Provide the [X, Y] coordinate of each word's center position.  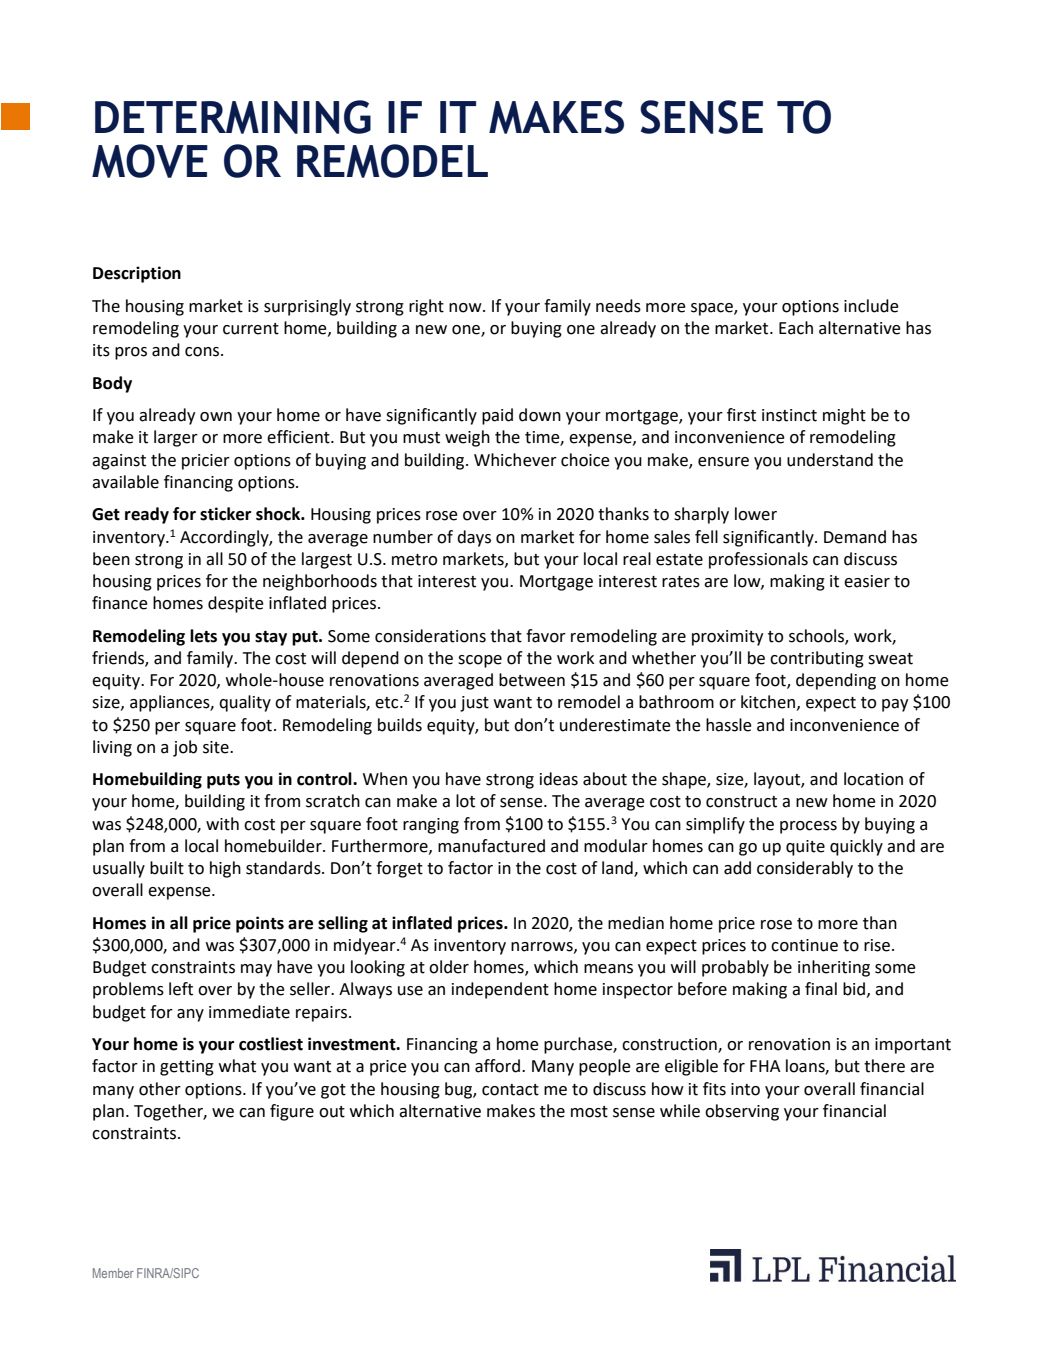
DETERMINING [233, 117]
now [466, 308]
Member [113, 1273]
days [474, 538]
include [871, 306]
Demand [855, 537]
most [589, 1112]
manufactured [491, 846]
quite [805, 848]
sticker [225, 514]
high [225, 869]
